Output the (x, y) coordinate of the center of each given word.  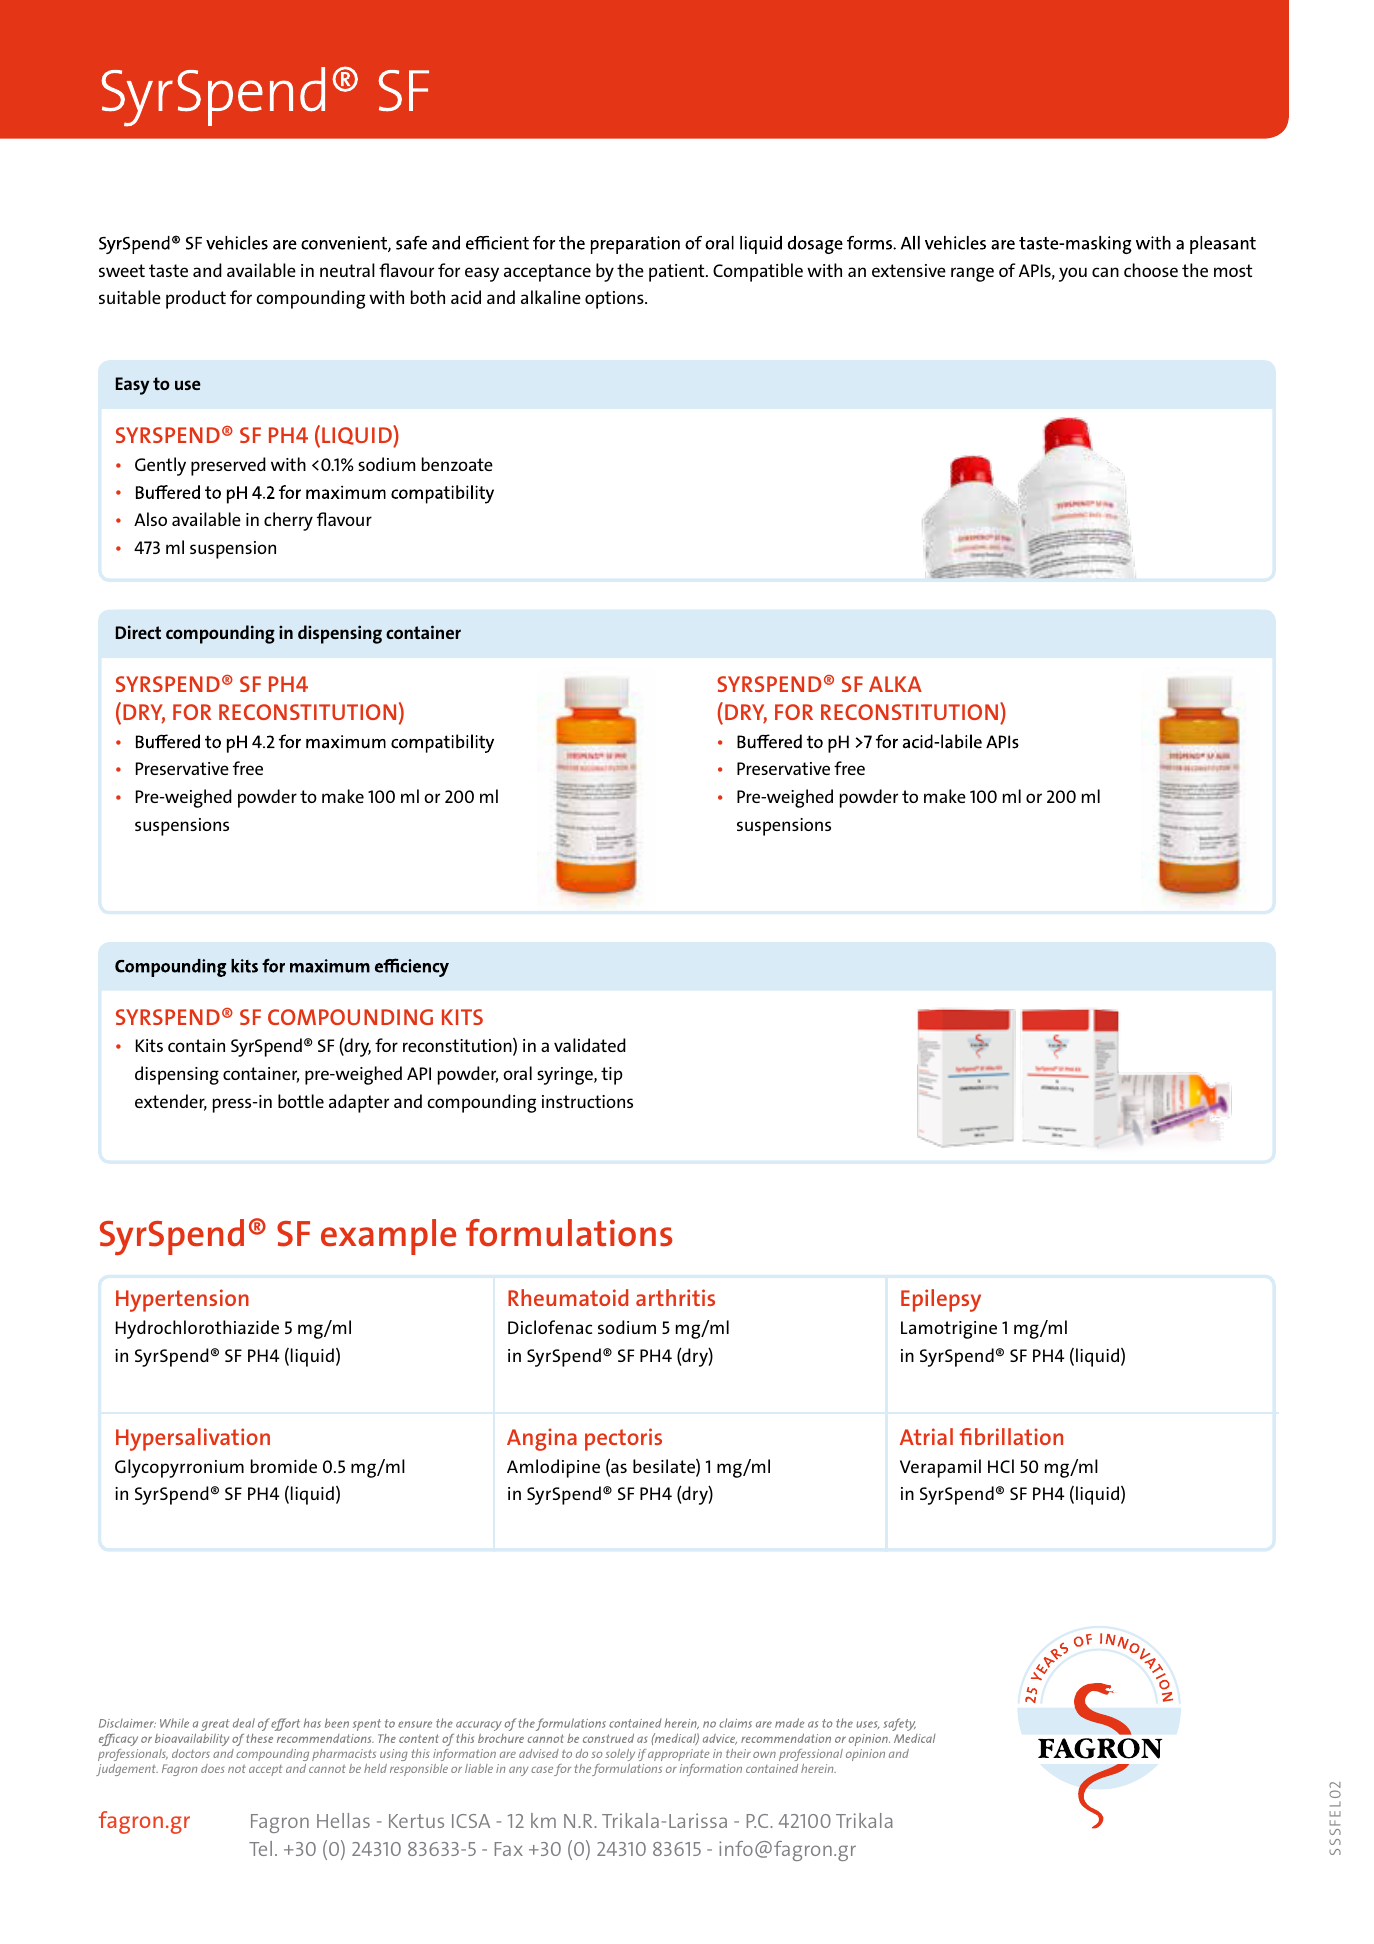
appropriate (678, 1755)
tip (611, 1076)
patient (678, 273)
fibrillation (1011, 1436)
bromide (284, 1466)
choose (1151, 270)
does (212, 1768)
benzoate (457, 464)
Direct (138, 632)
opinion (865, 1755)
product (196, 299)
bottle (301, 1101)
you (1073, 274)
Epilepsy (941, 1300)
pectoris (623, 1439)
